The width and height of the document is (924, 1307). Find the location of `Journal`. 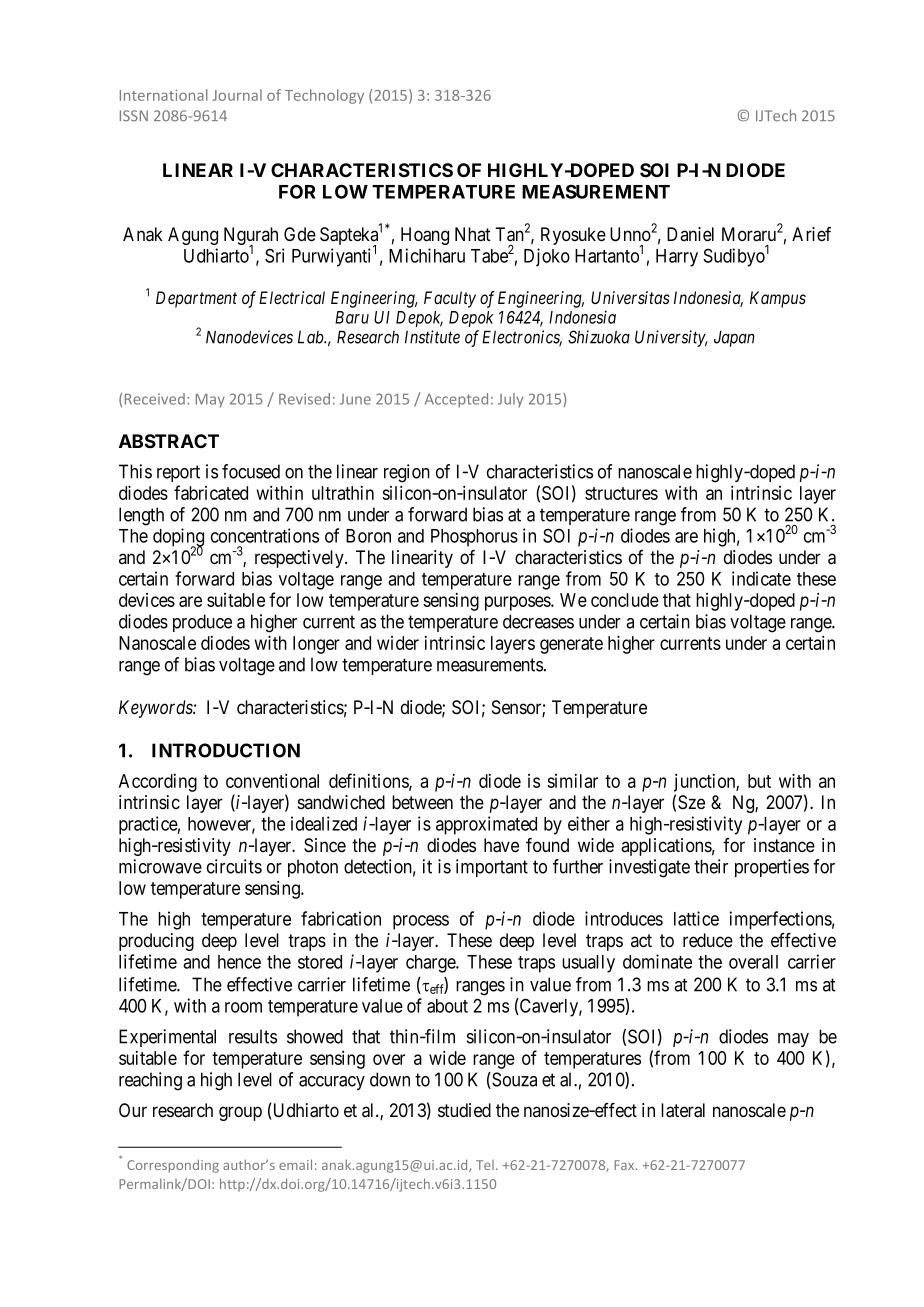

Journal is located at coordinates (237, 95).
